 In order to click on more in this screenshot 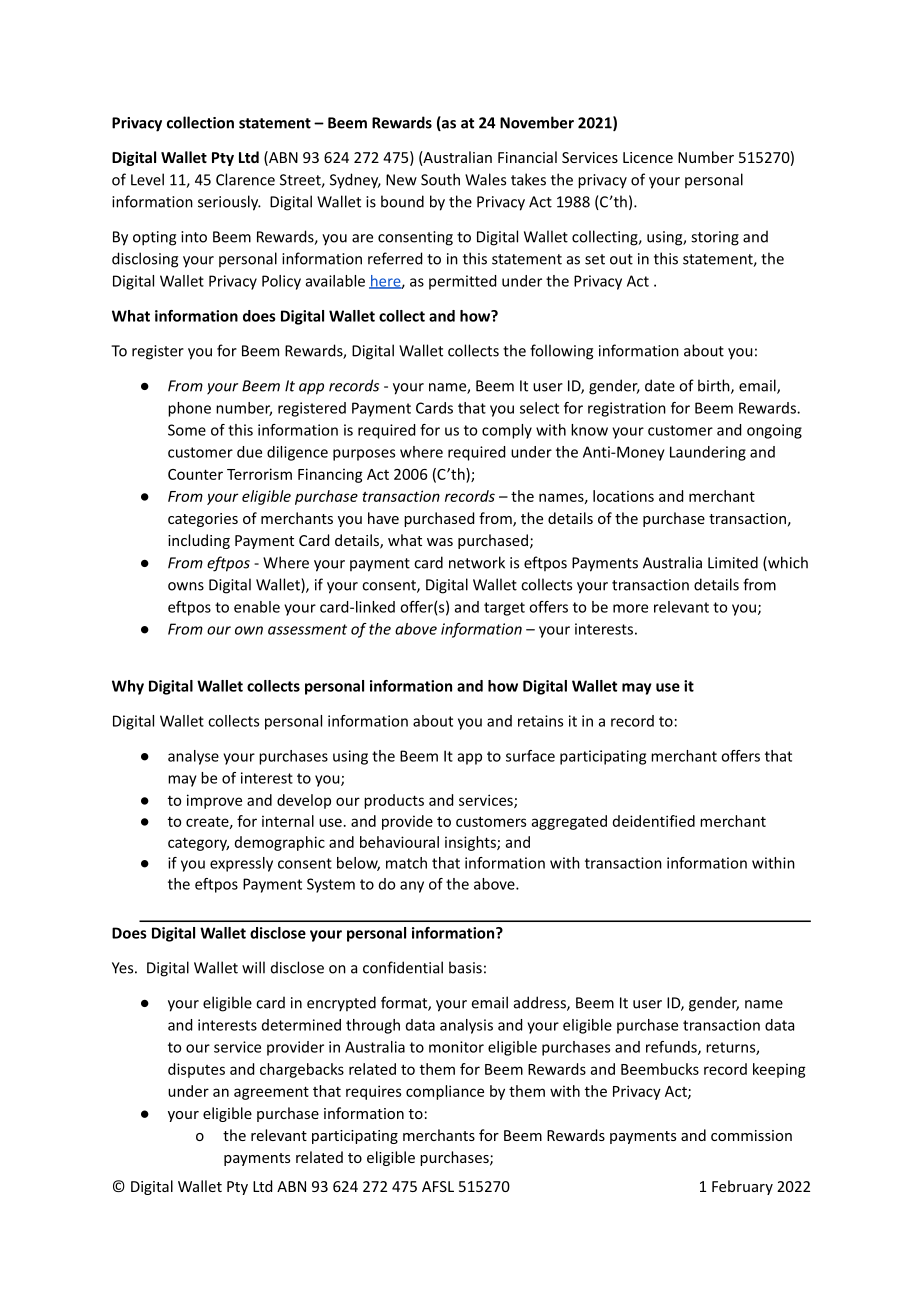, I will do `click(630, 608)`.
